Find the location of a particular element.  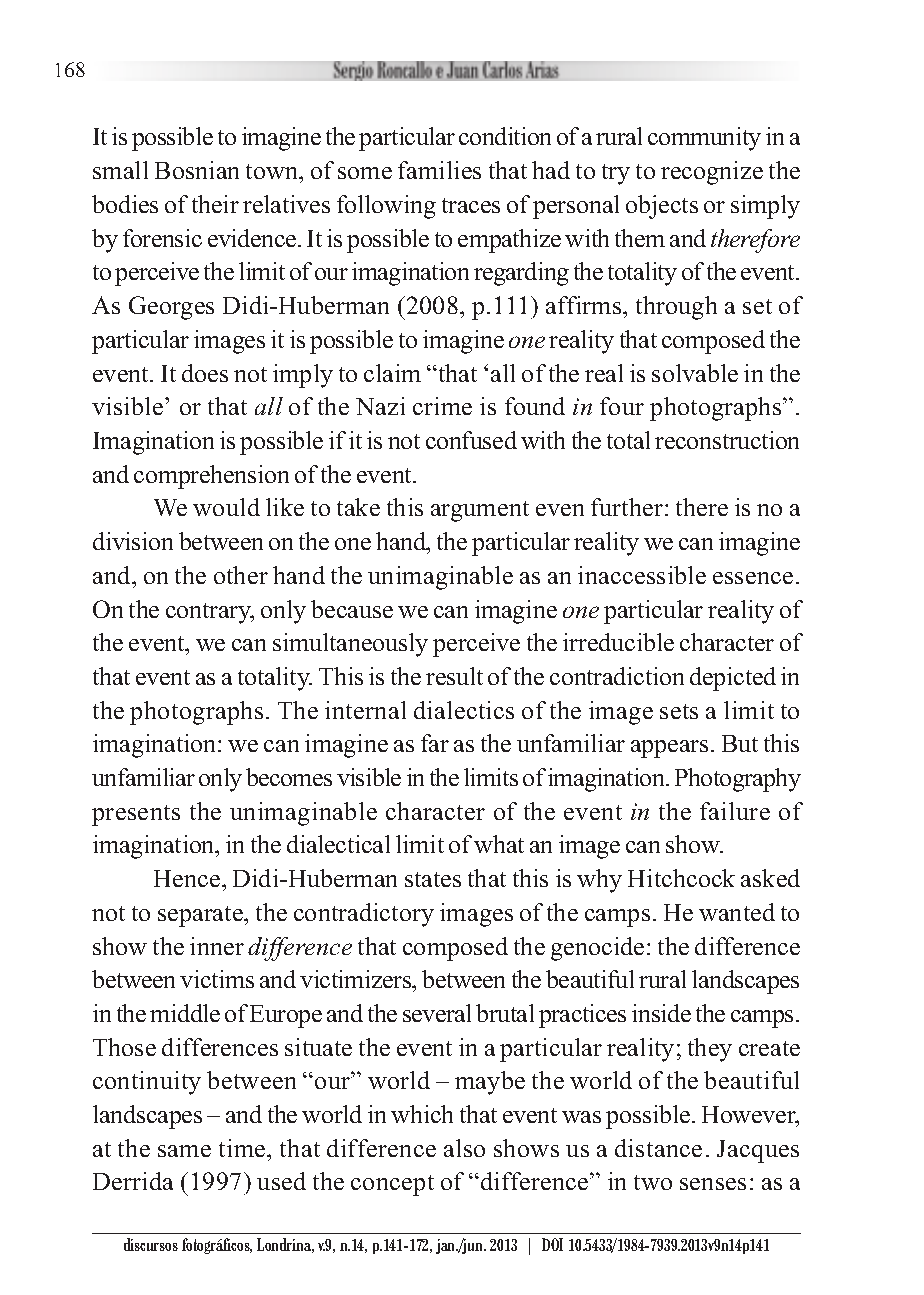

becomes is located at coordinates (289, 777).
